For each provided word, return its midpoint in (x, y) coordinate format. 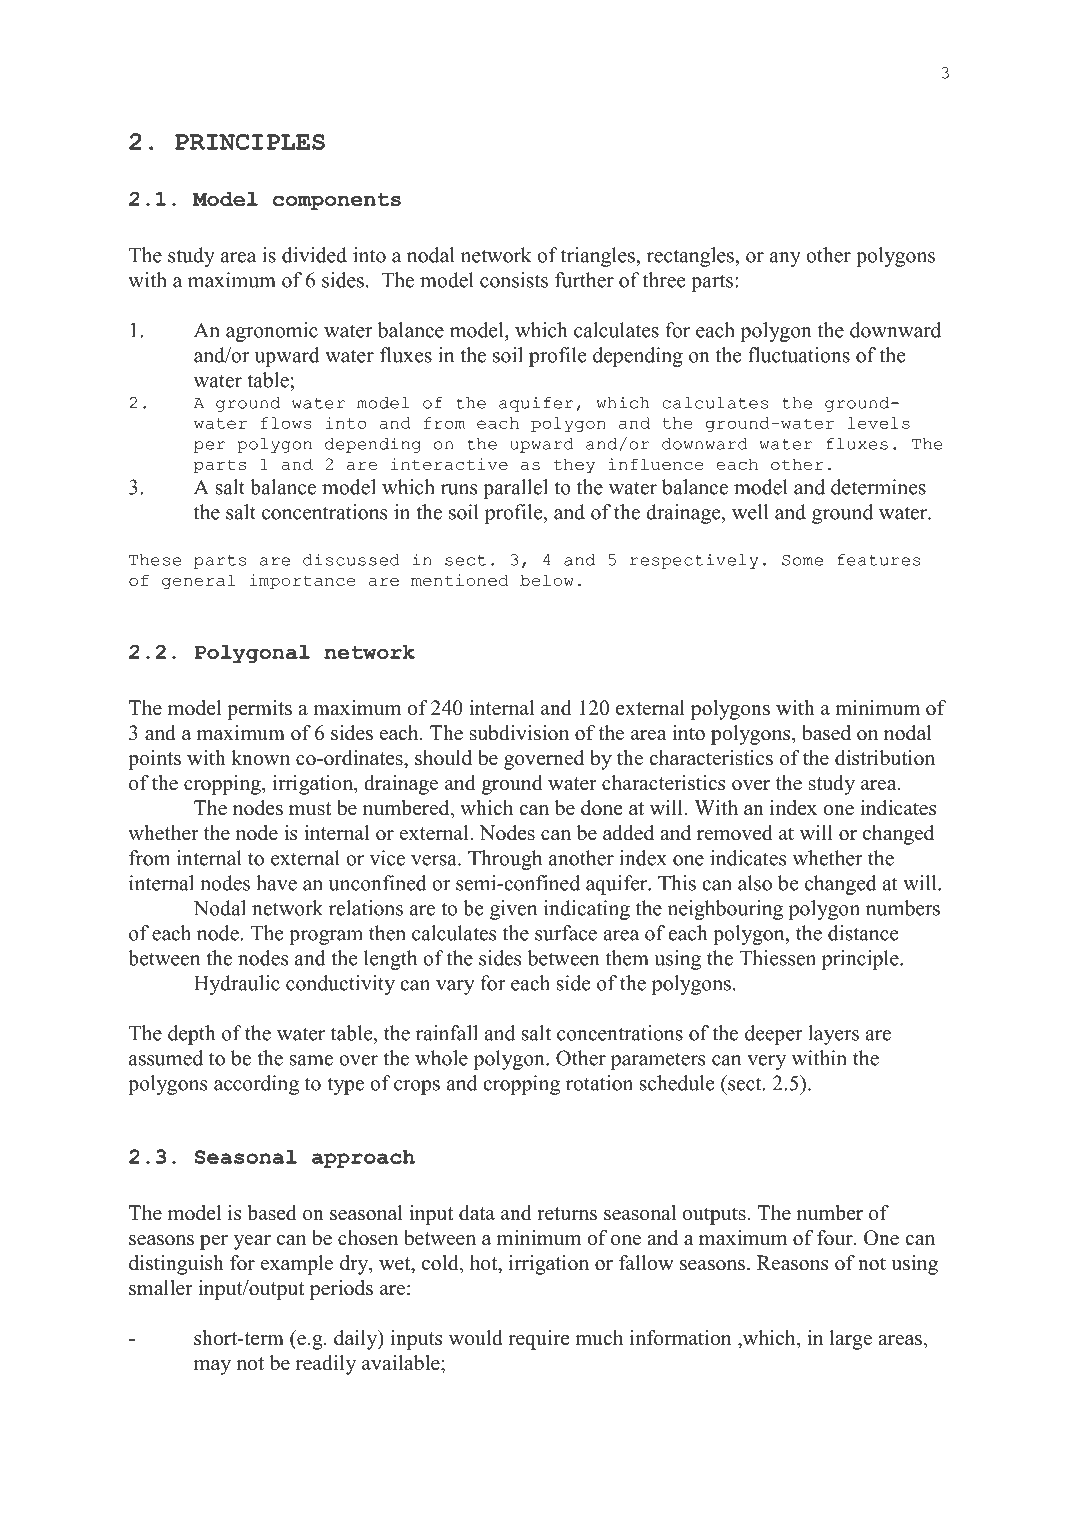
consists (514, 280)
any (785, 259)
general (199, 581)
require (539, 1340)
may (212, 1367)
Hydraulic (237, 985)
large (851, 1340)
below (547, 580)
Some (802, 560)
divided (314, 255)
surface (566, 933)
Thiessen (777, 958)
